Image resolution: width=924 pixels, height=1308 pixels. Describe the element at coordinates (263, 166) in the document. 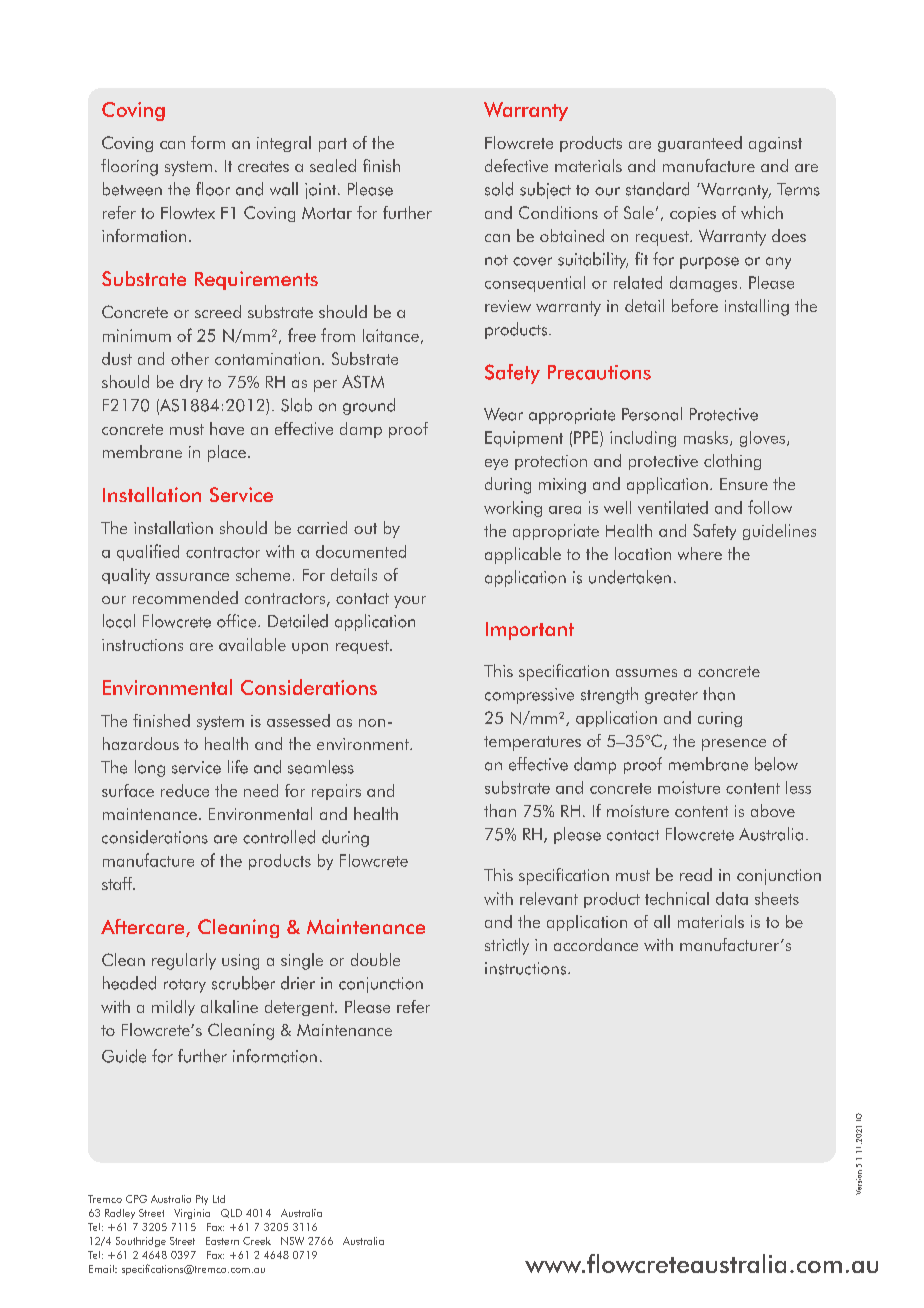

I see `creates` at that location.
